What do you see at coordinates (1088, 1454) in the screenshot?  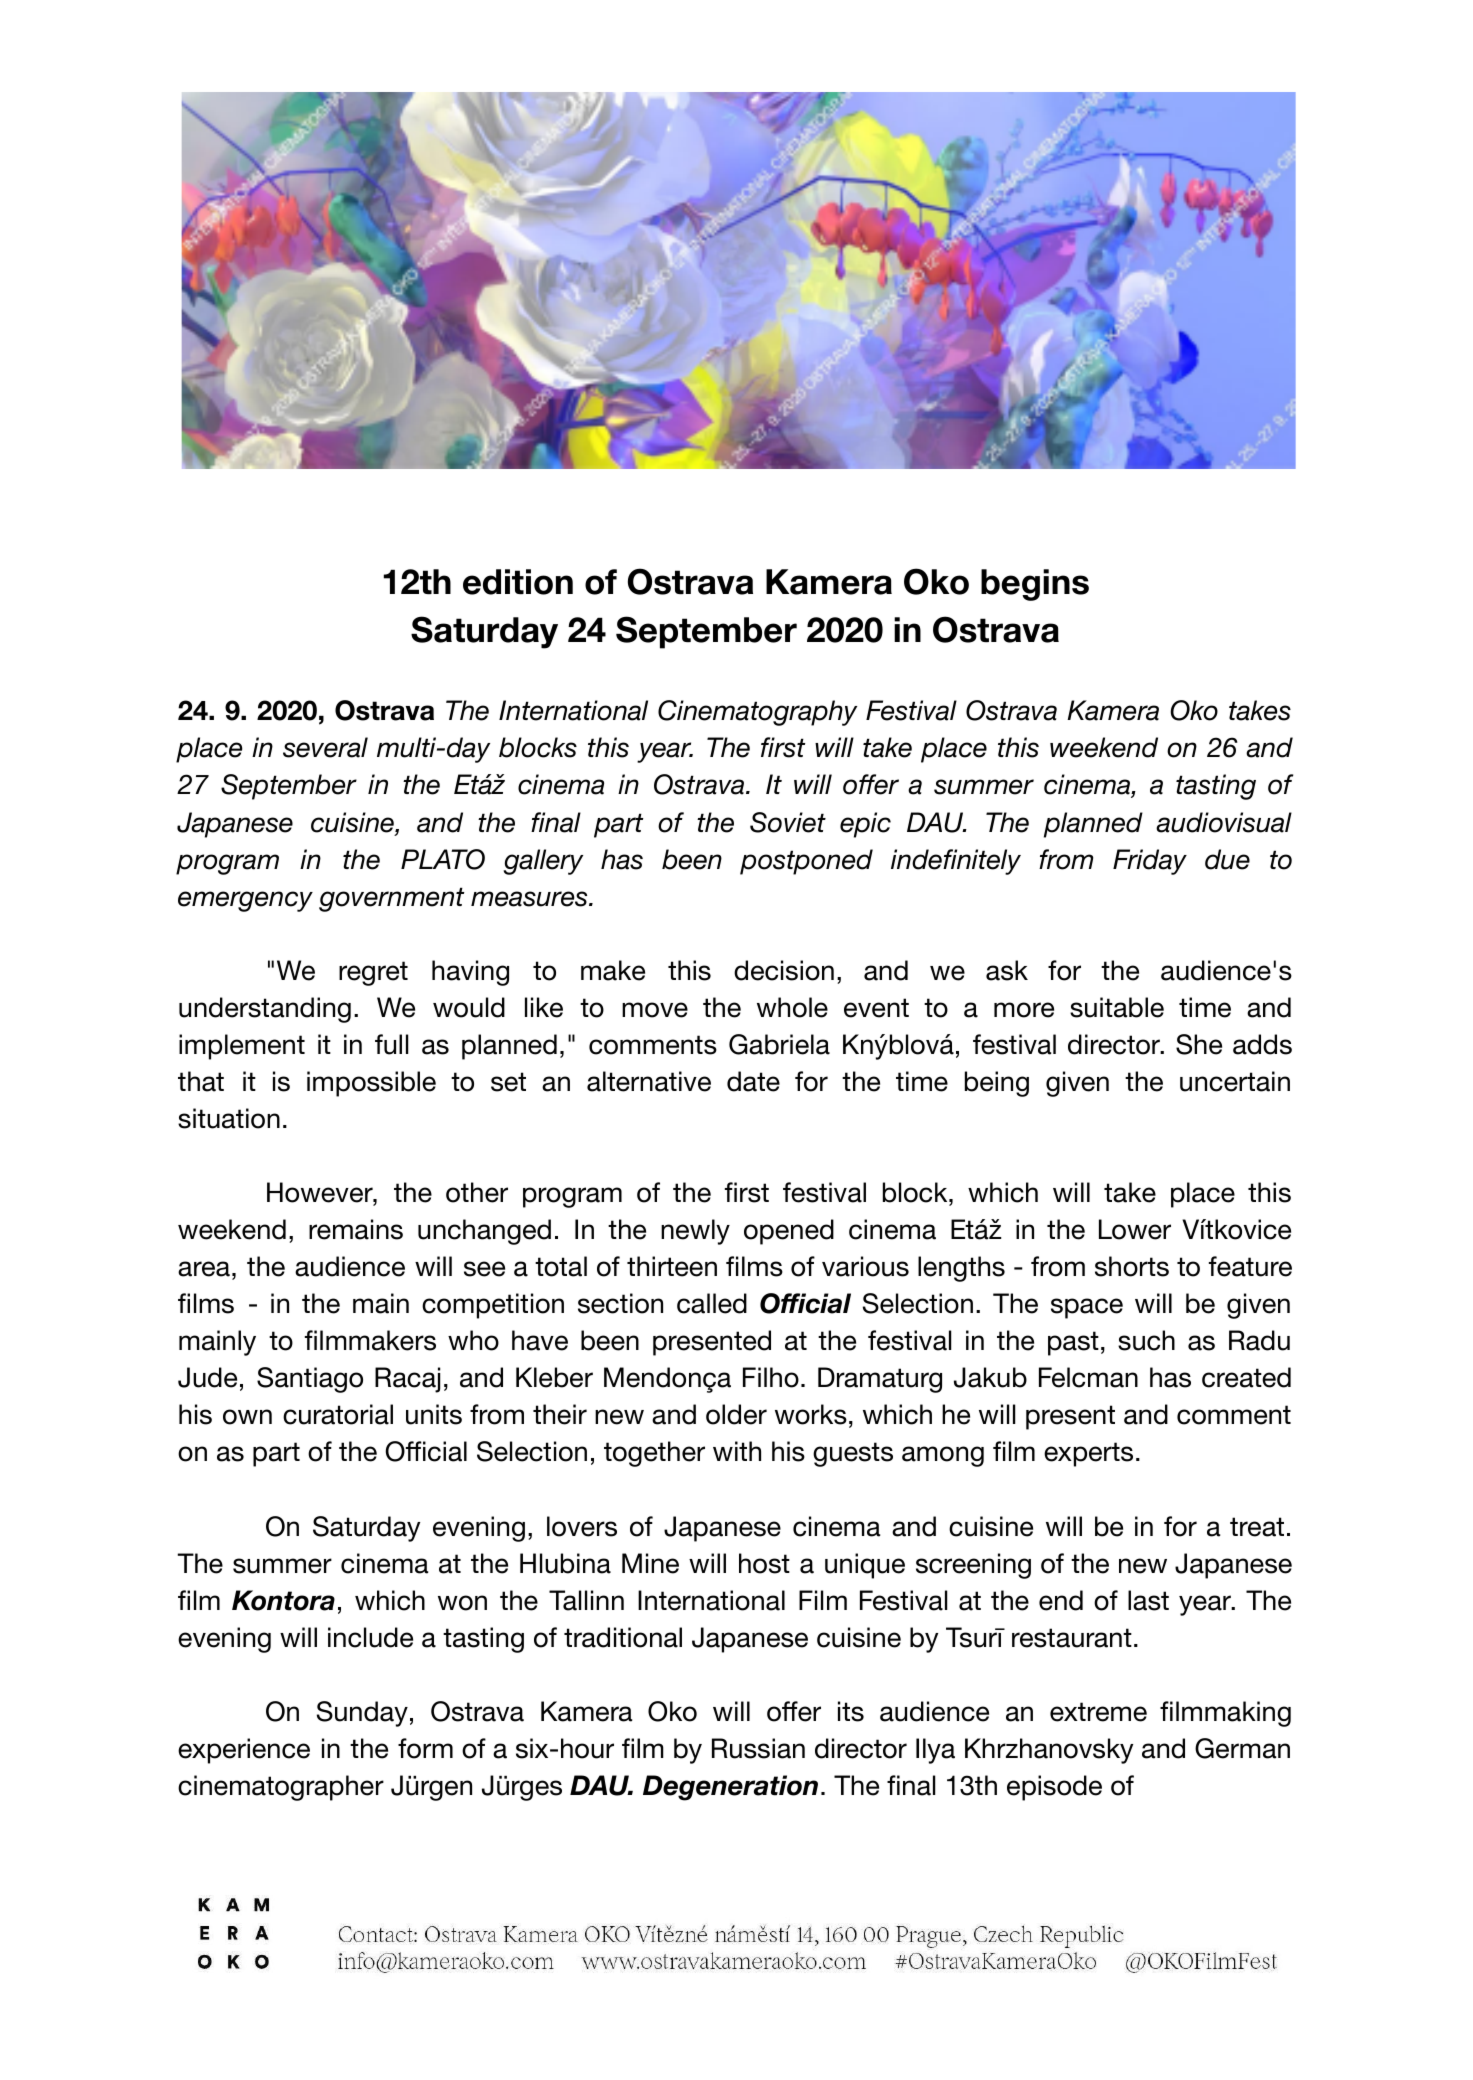 I see `experts` at bounding box center [1088, 1454].
